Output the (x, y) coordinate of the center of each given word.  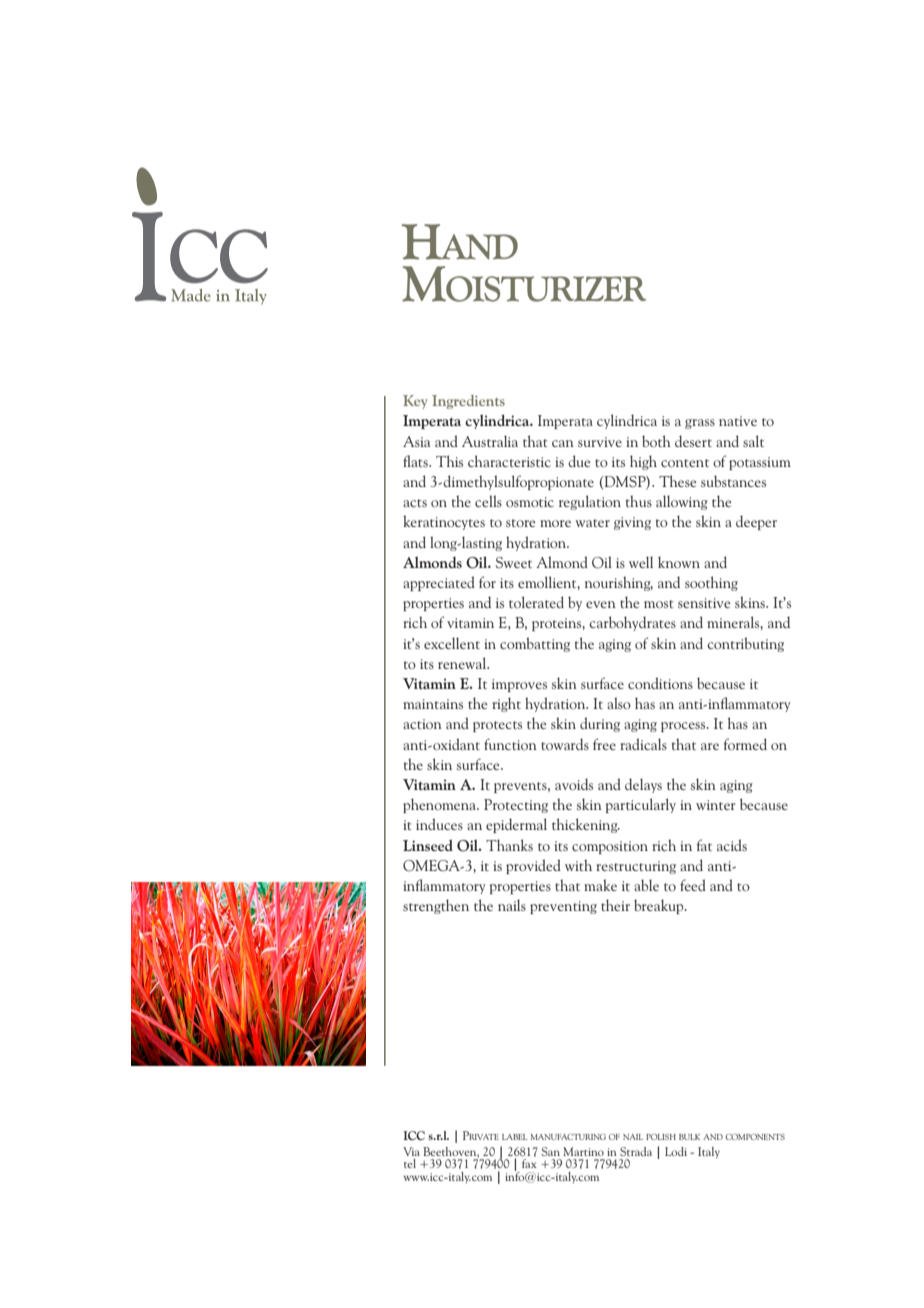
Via (411, 1151)
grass (700, 424)
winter (716, 805)
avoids (574, 784)
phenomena (440, 805)
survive (600, 442)
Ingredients (468, 402)
